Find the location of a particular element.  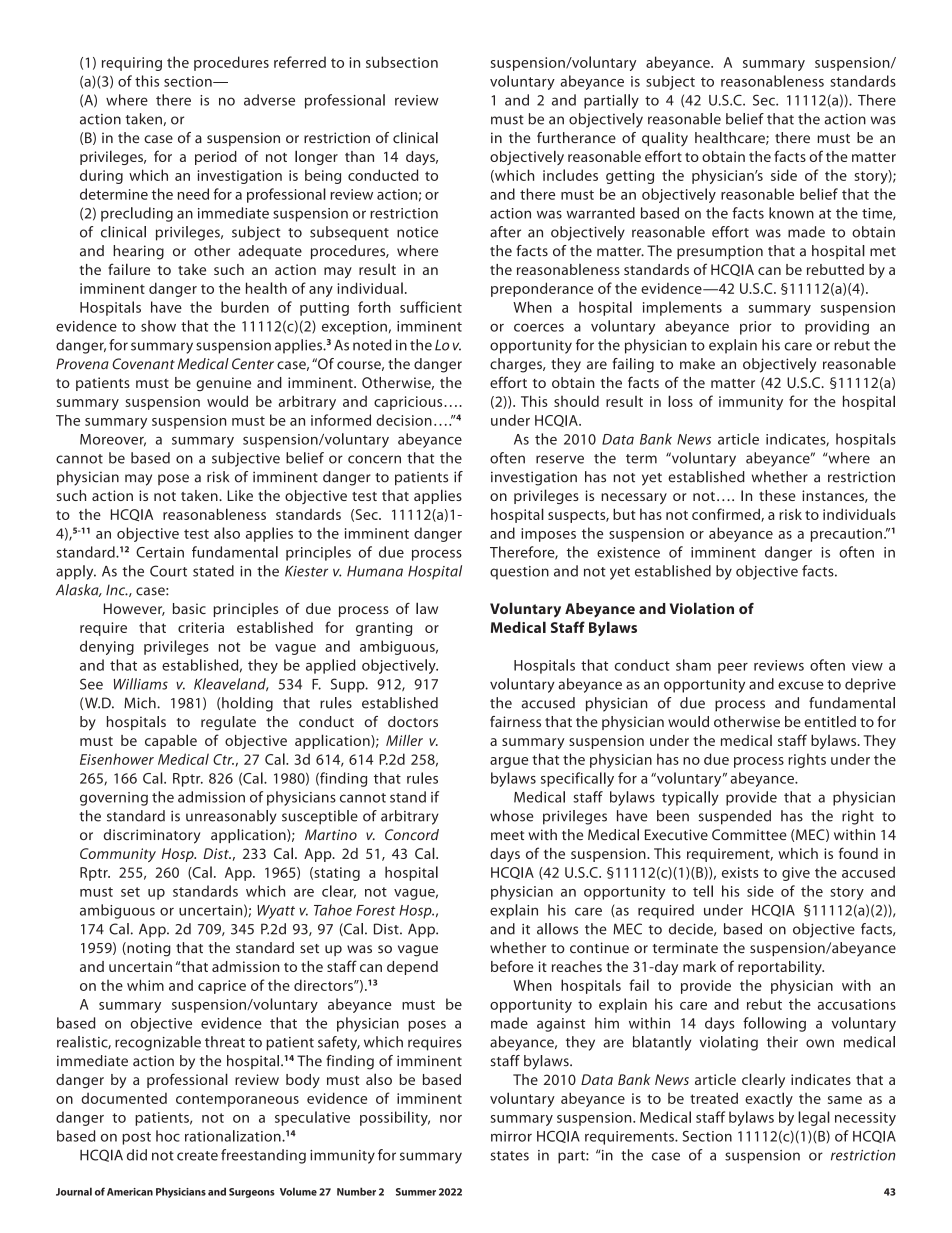

reserve is located at coordinates (560, 459).
